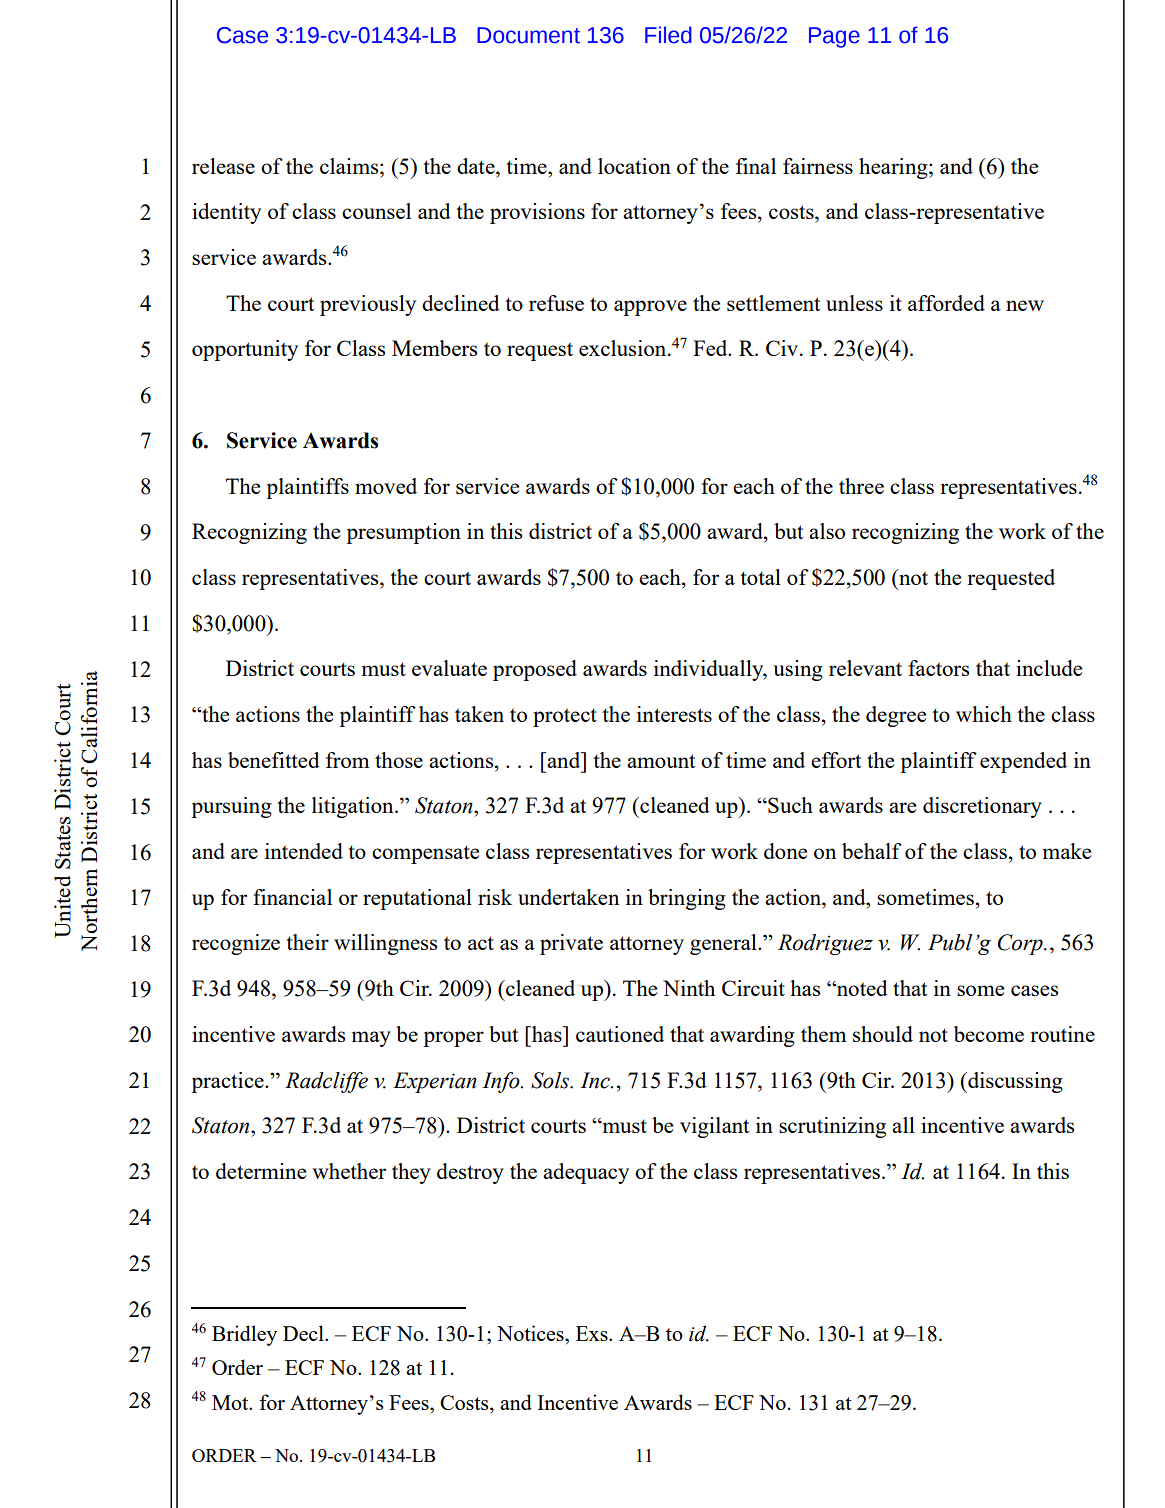 The image size is (1165, 1508). Describe the element at coordinates (674, 714) in the page. I see `interests` at that location.
